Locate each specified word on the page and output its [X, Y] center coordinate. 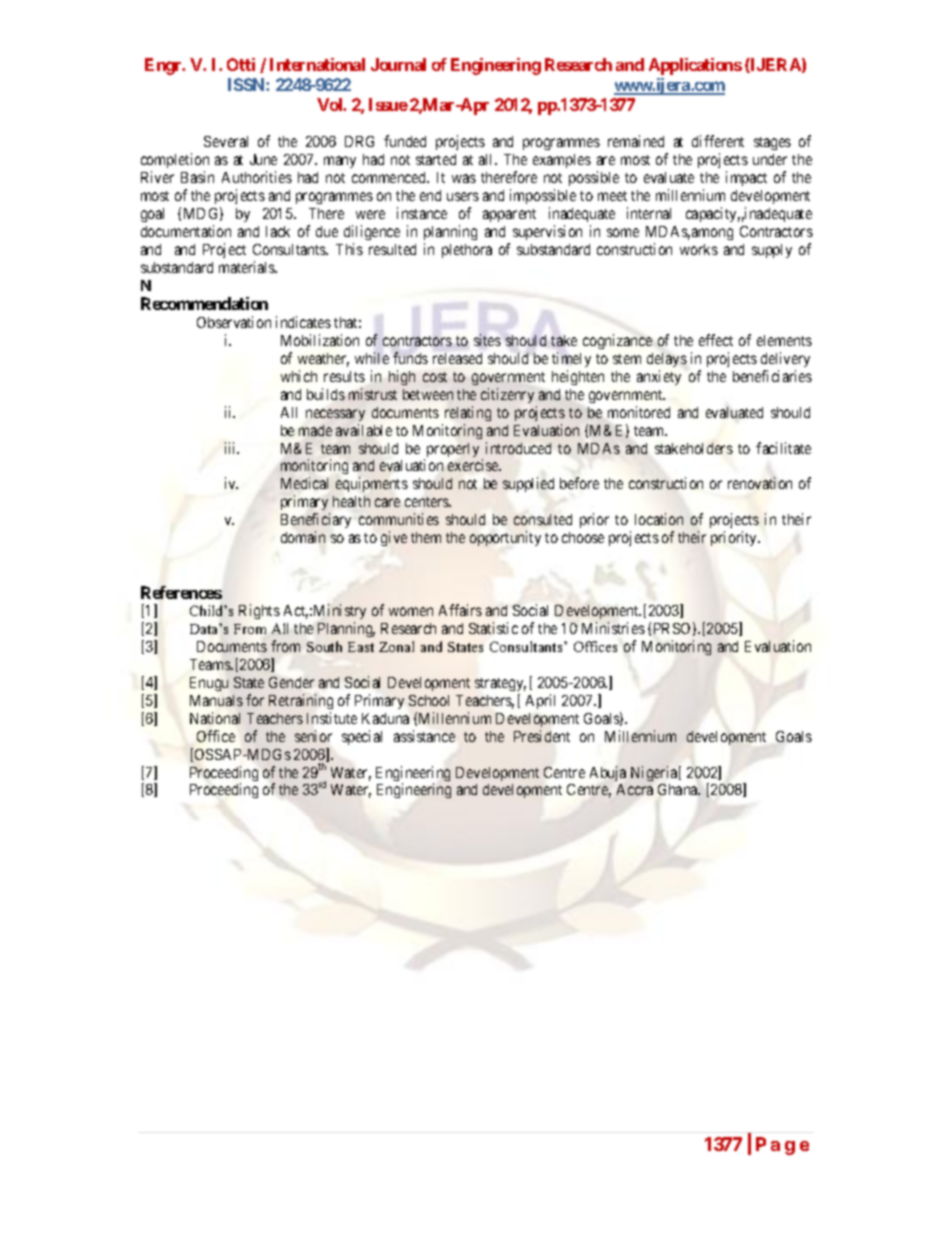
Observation [234, 322]
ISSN [247, 84]
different [718, 141]
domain [303, 537]
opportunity [505, 538]
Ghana [679, 789]
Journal [398, 64]
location [659, 519]
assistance [424, 736]
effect [716, 340]
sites [487, 340]
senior [313, 736]
